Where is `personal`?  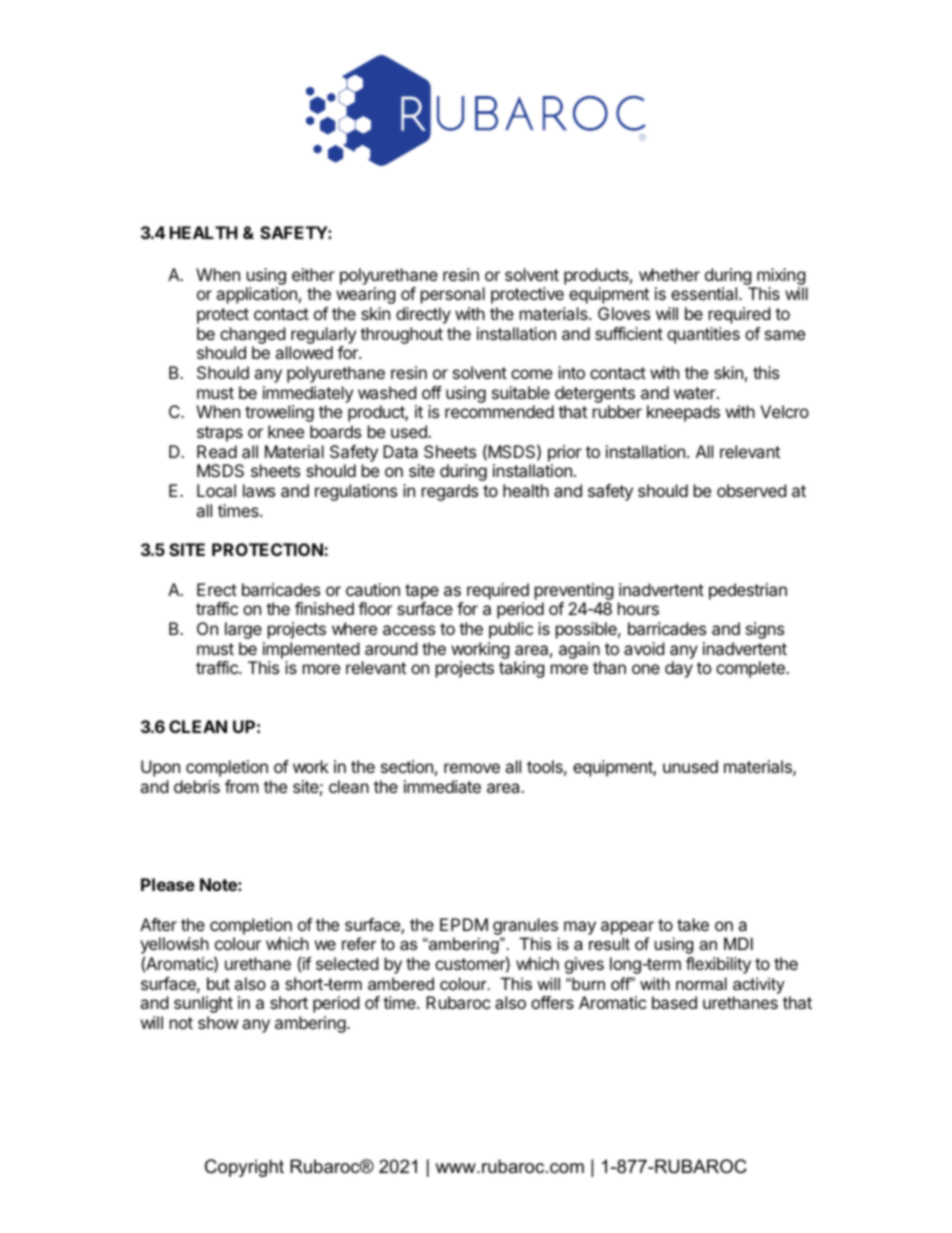
personal is located at coordinates (453, 295).
